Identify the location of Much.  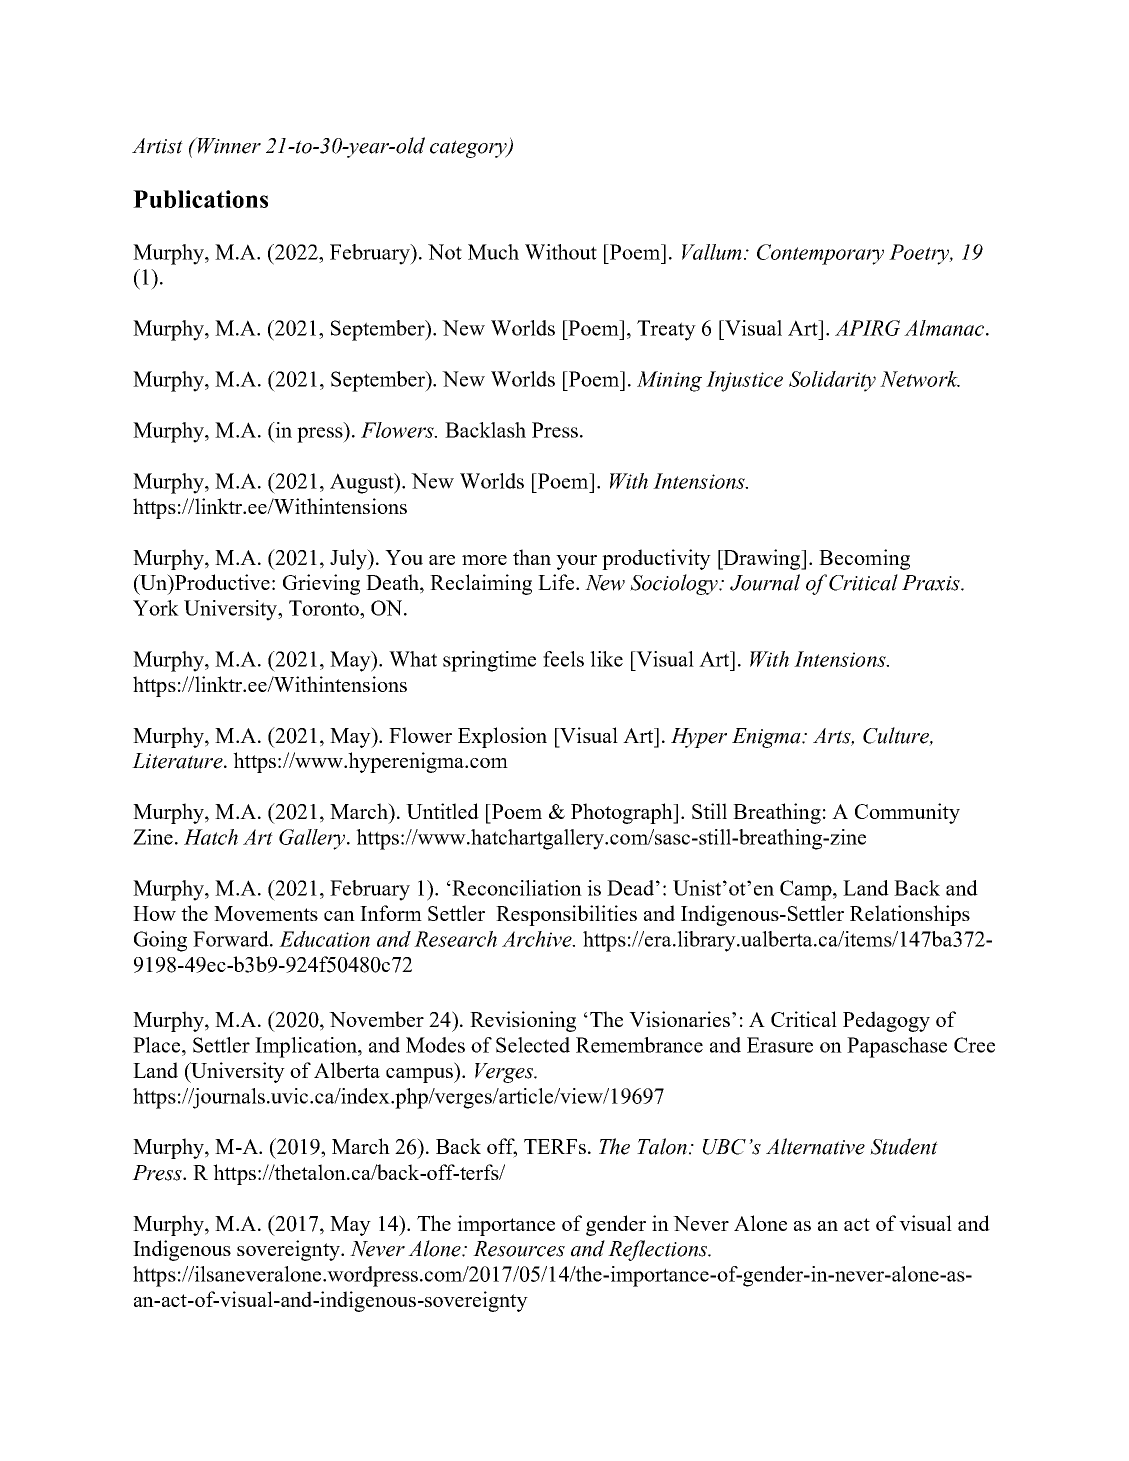
(493, 252).
